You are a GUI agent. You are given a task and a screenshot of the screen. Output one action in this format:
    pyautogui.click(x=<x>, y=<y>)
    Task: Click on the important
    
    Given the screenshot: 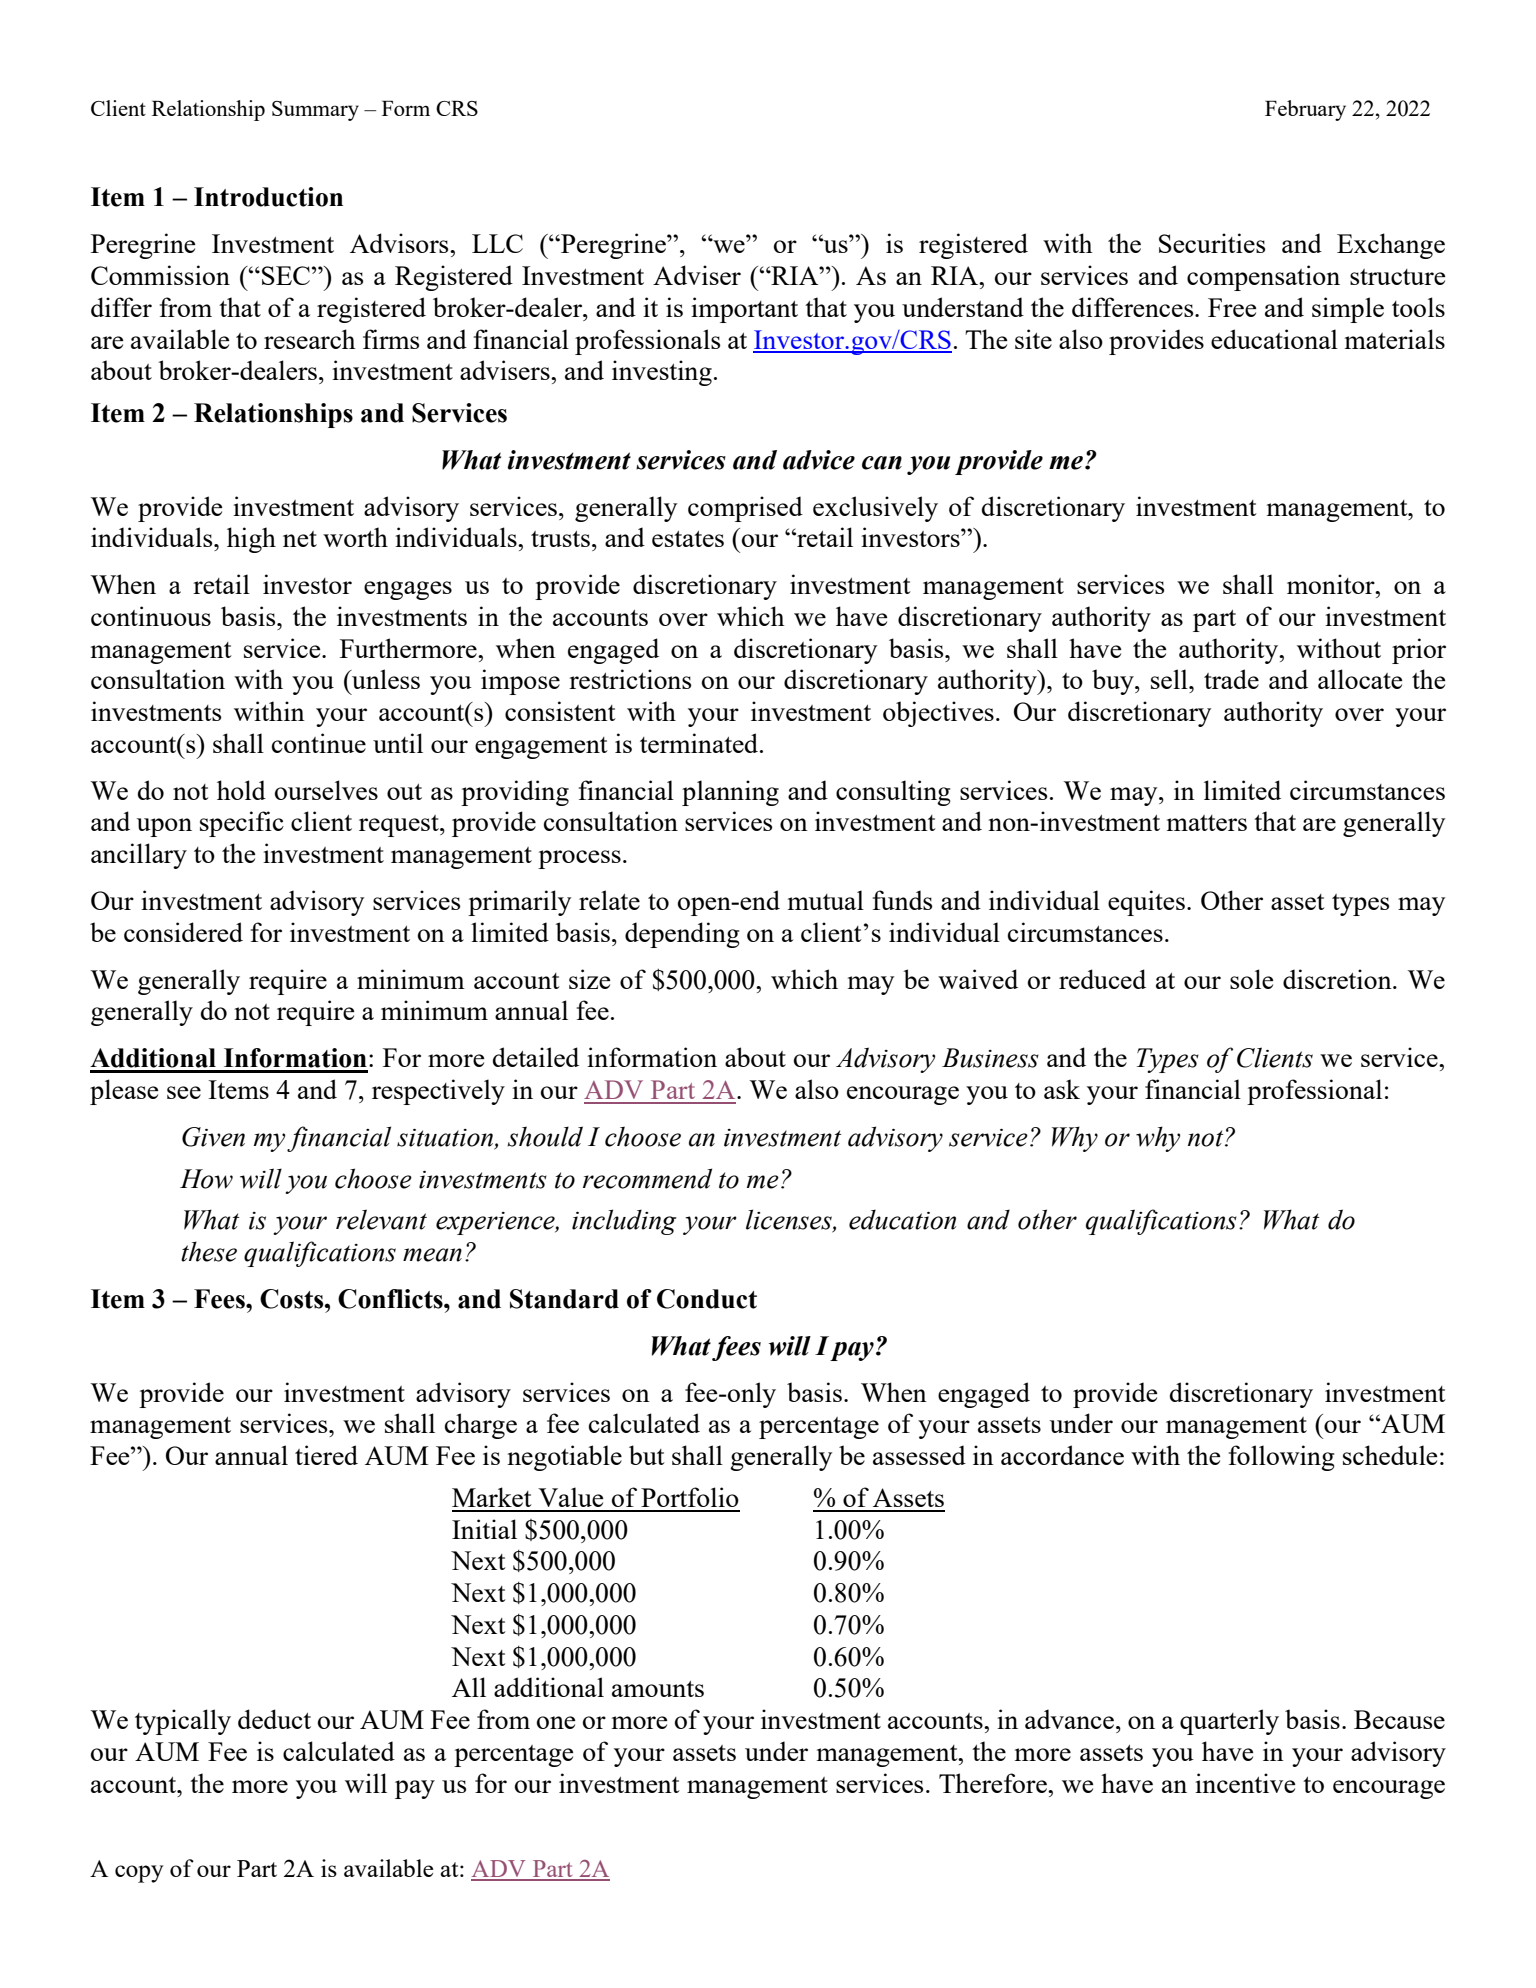 What is the action you would take?
    pyautogui.click(x=744, y=310)
